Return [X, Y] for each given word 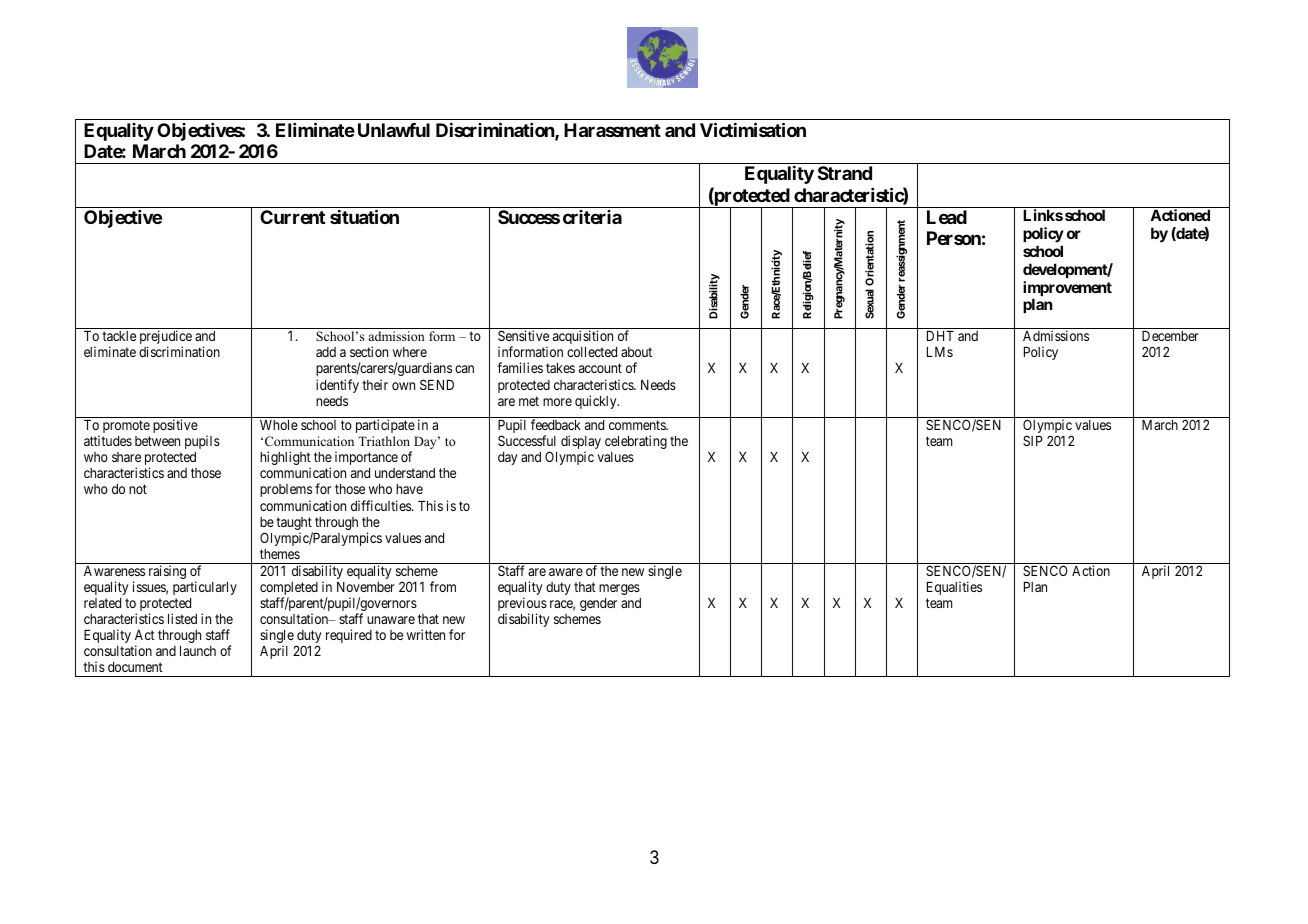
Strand [845, 173]
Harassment [612, 130]
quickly [597, 402]
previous [522, 605]
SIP [1033, 440]
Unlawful [394, 130]
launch [198, 651]
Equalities [954, 588]
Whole [279, 425]
